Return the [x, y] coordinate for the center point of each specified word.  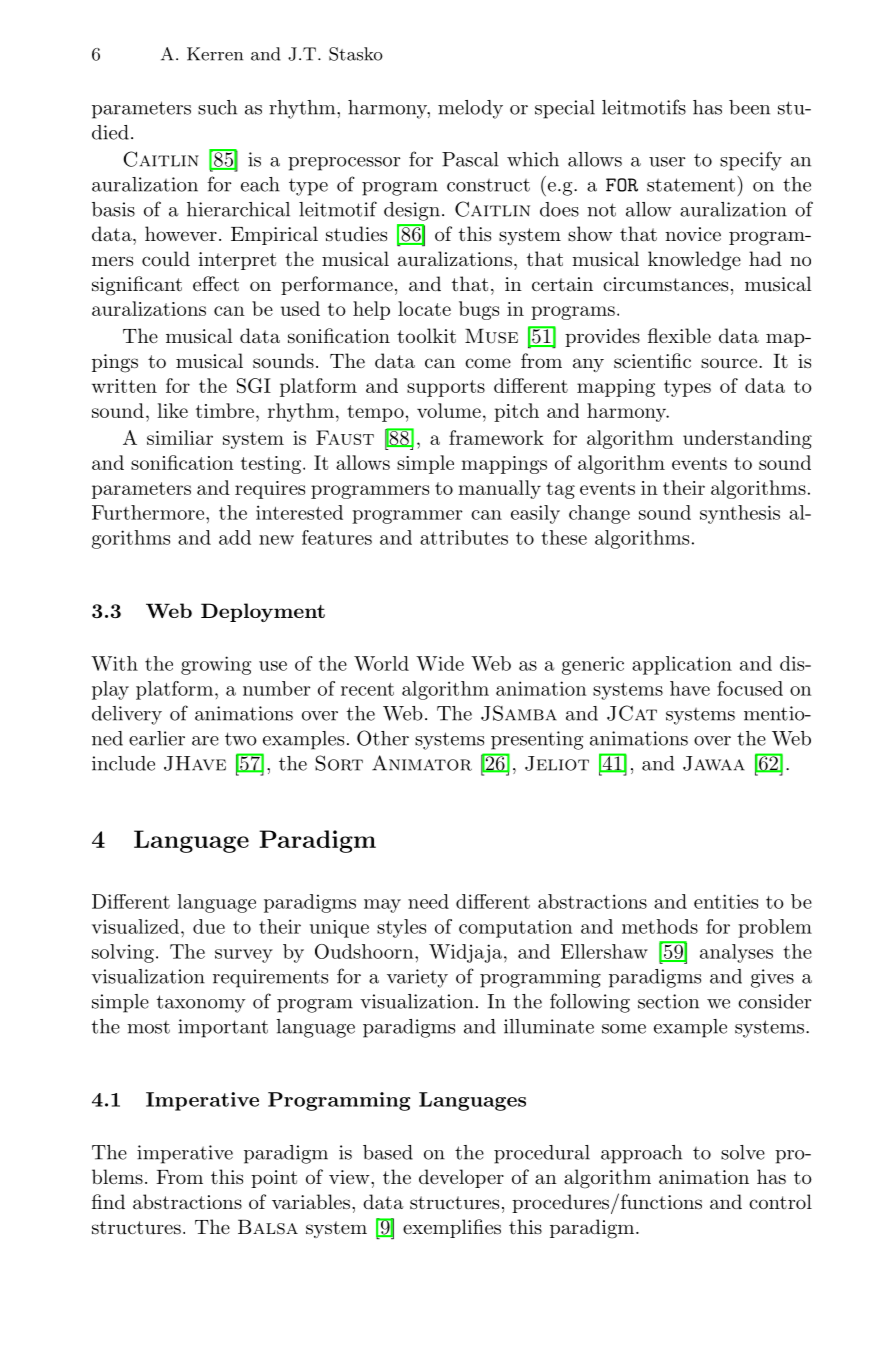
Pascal [470, 159]
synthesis [740, 514]
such [217, 107]
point [274, 1179]
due [209, 926]
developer [461, 1178]
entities [726, 901]
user [667, 162]
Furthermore [149, 512]
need [428, 901]
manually [499, 489]
